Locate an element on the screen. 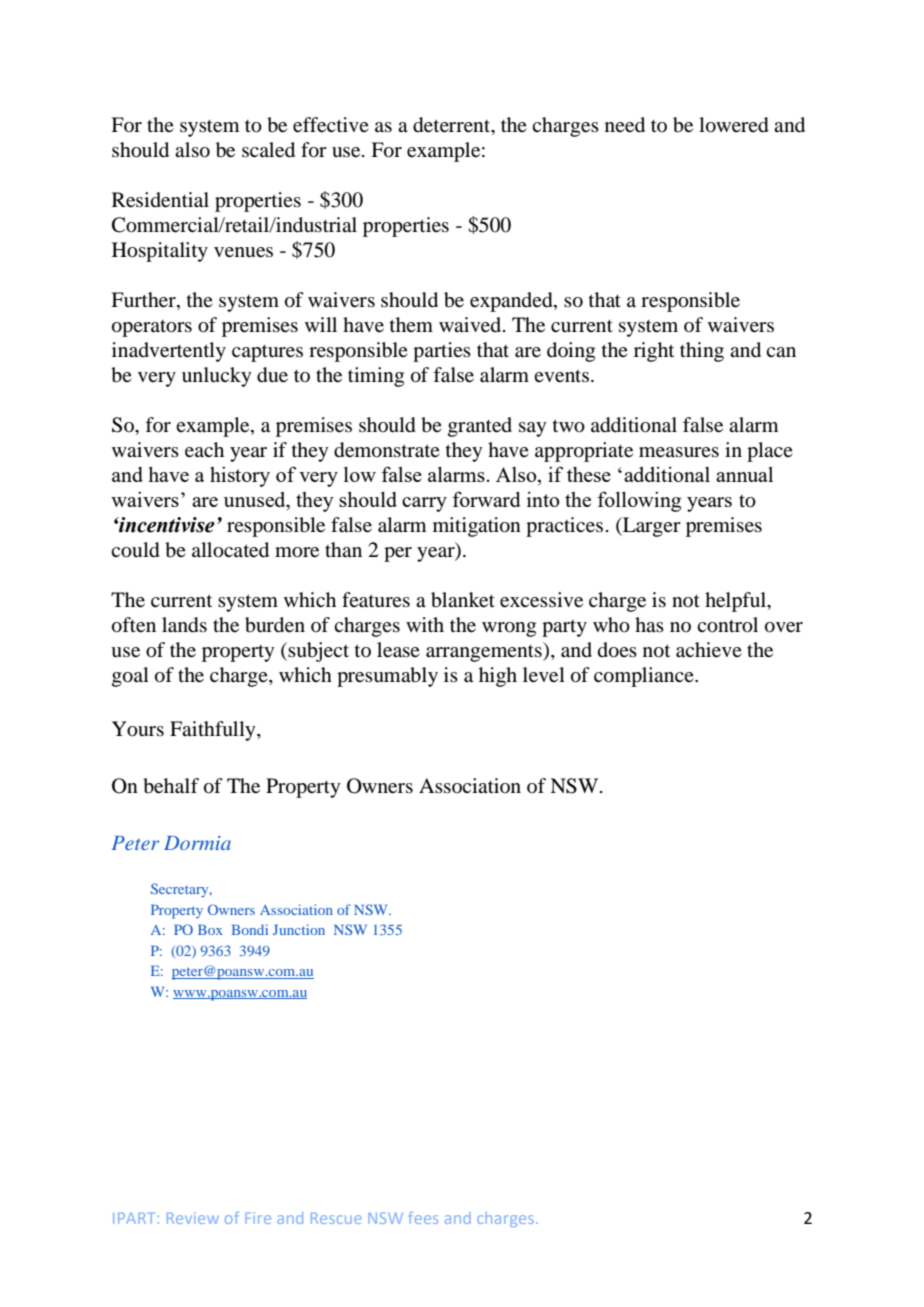  history is located at coordinates (240, 476).
